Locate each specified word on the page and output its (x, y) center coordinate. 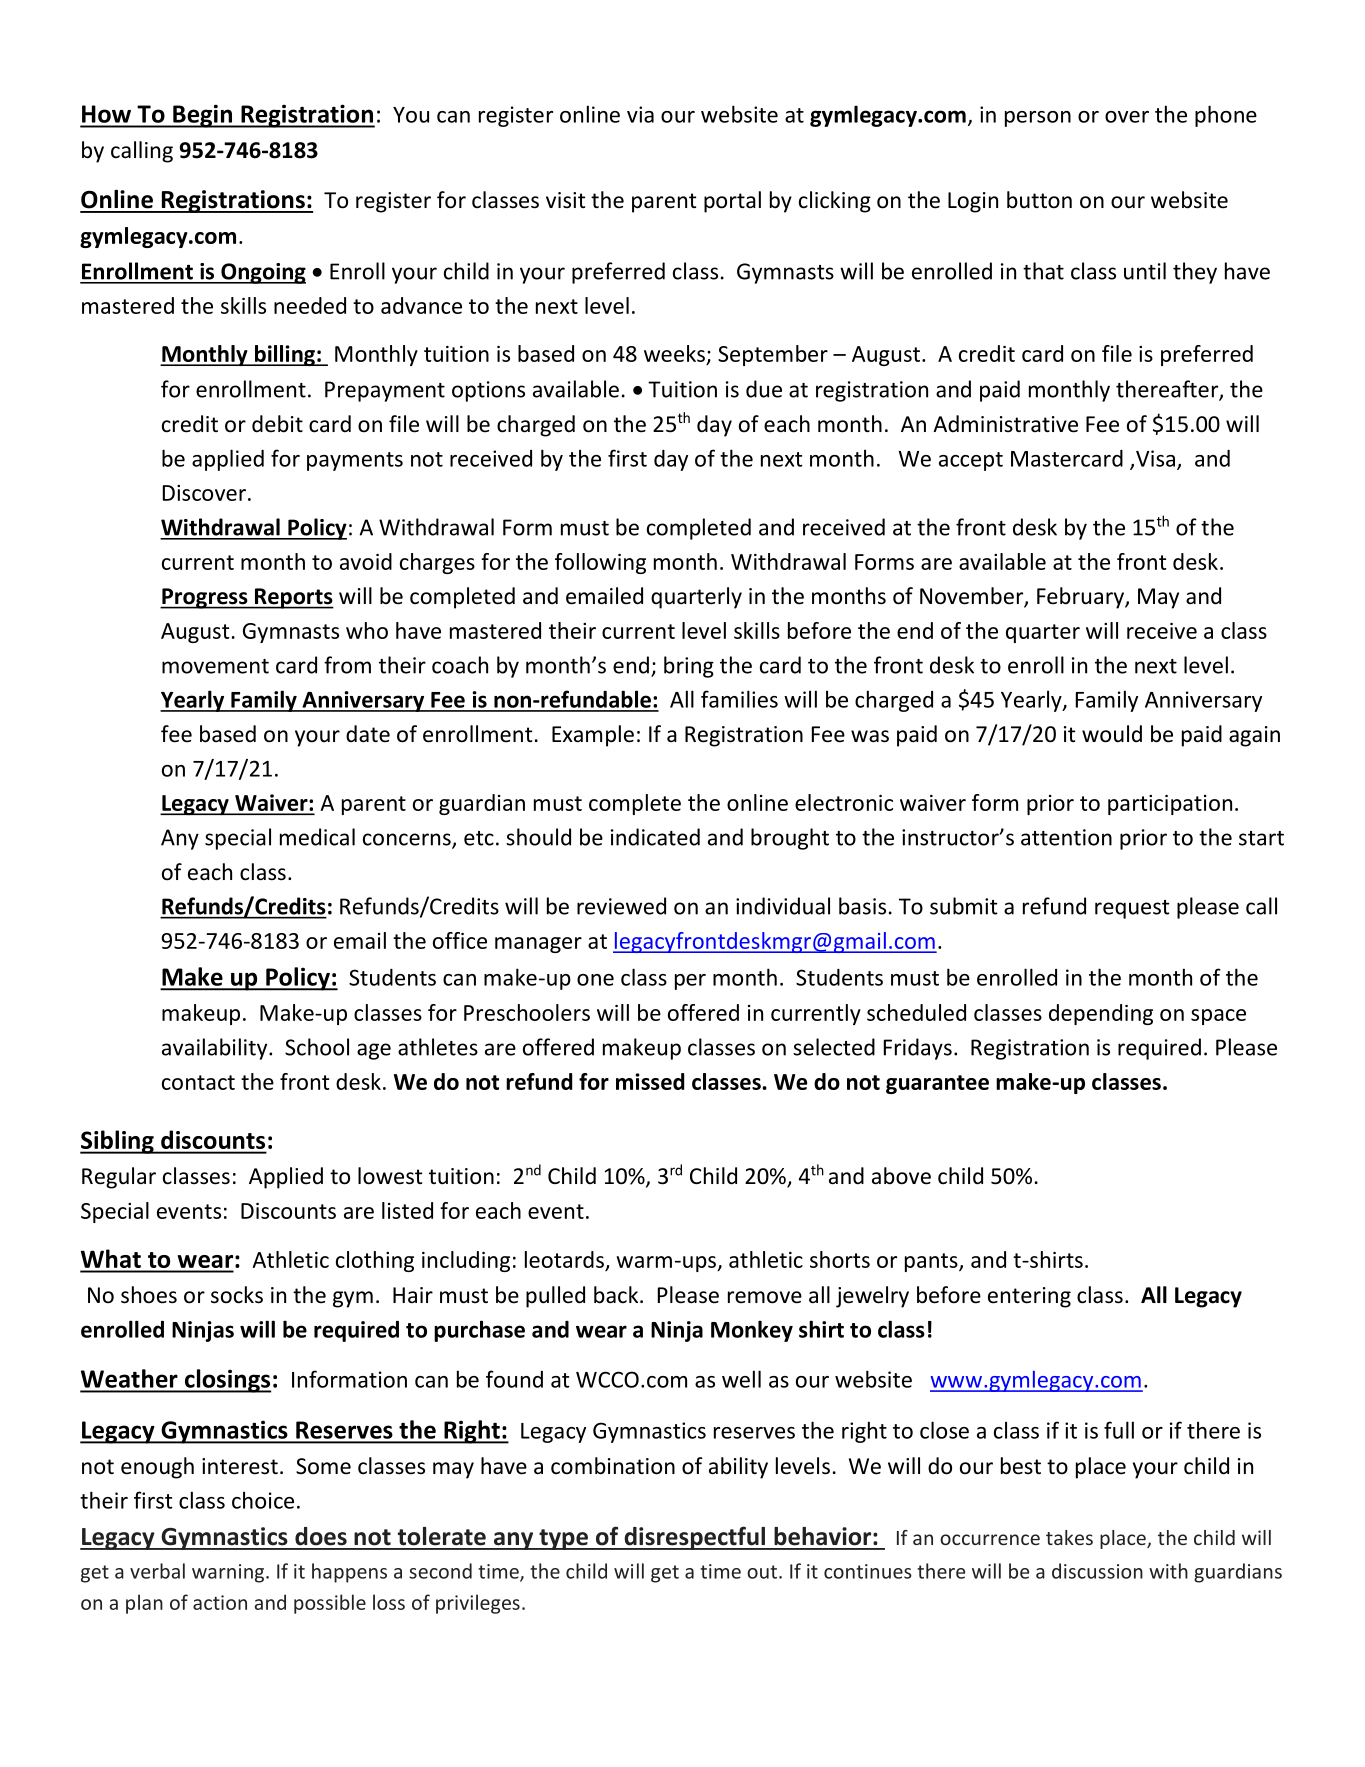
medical (317, 837)
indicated (655, 837)
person (1038, 119)
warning (229, 1573)
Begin (202, 116)
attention (1066, 837)
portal (732, 202)
